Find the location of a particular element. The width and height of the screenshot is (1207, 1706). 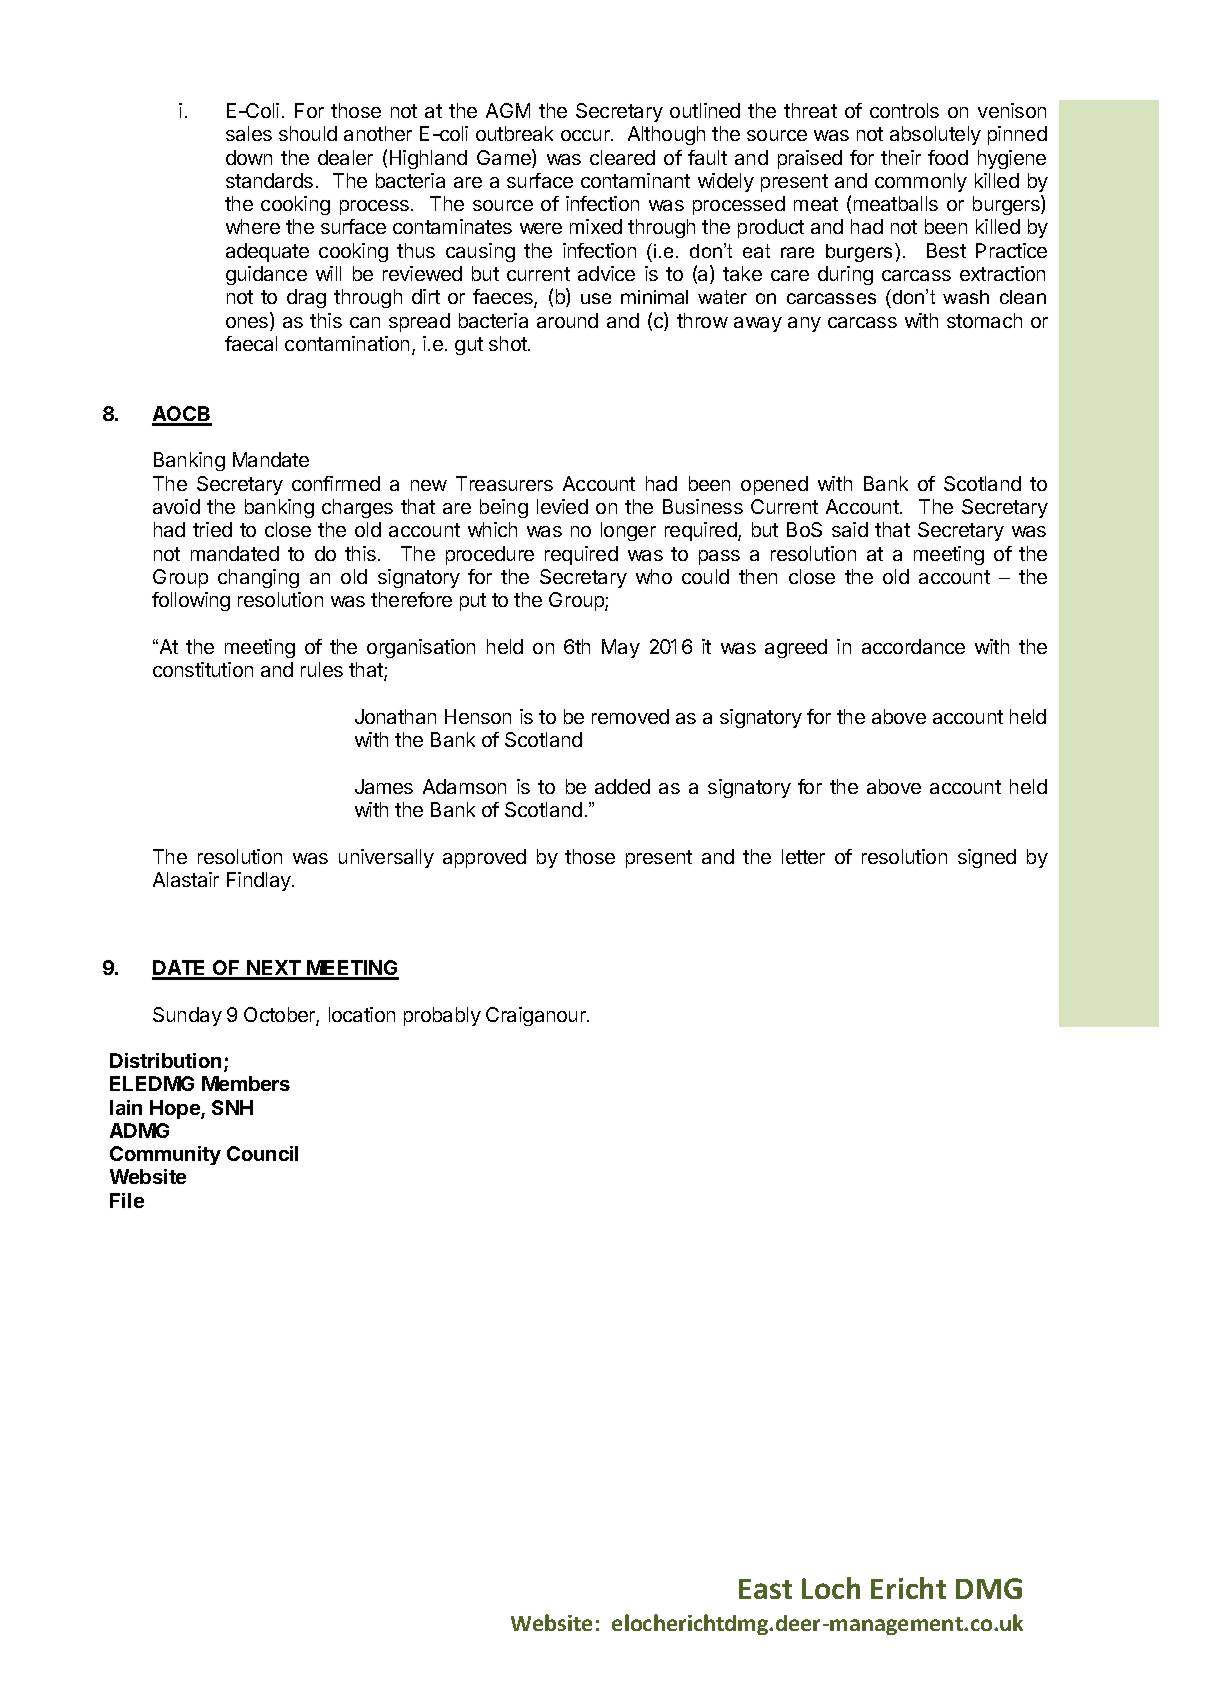

File is located at coordinates (127, 1200).
